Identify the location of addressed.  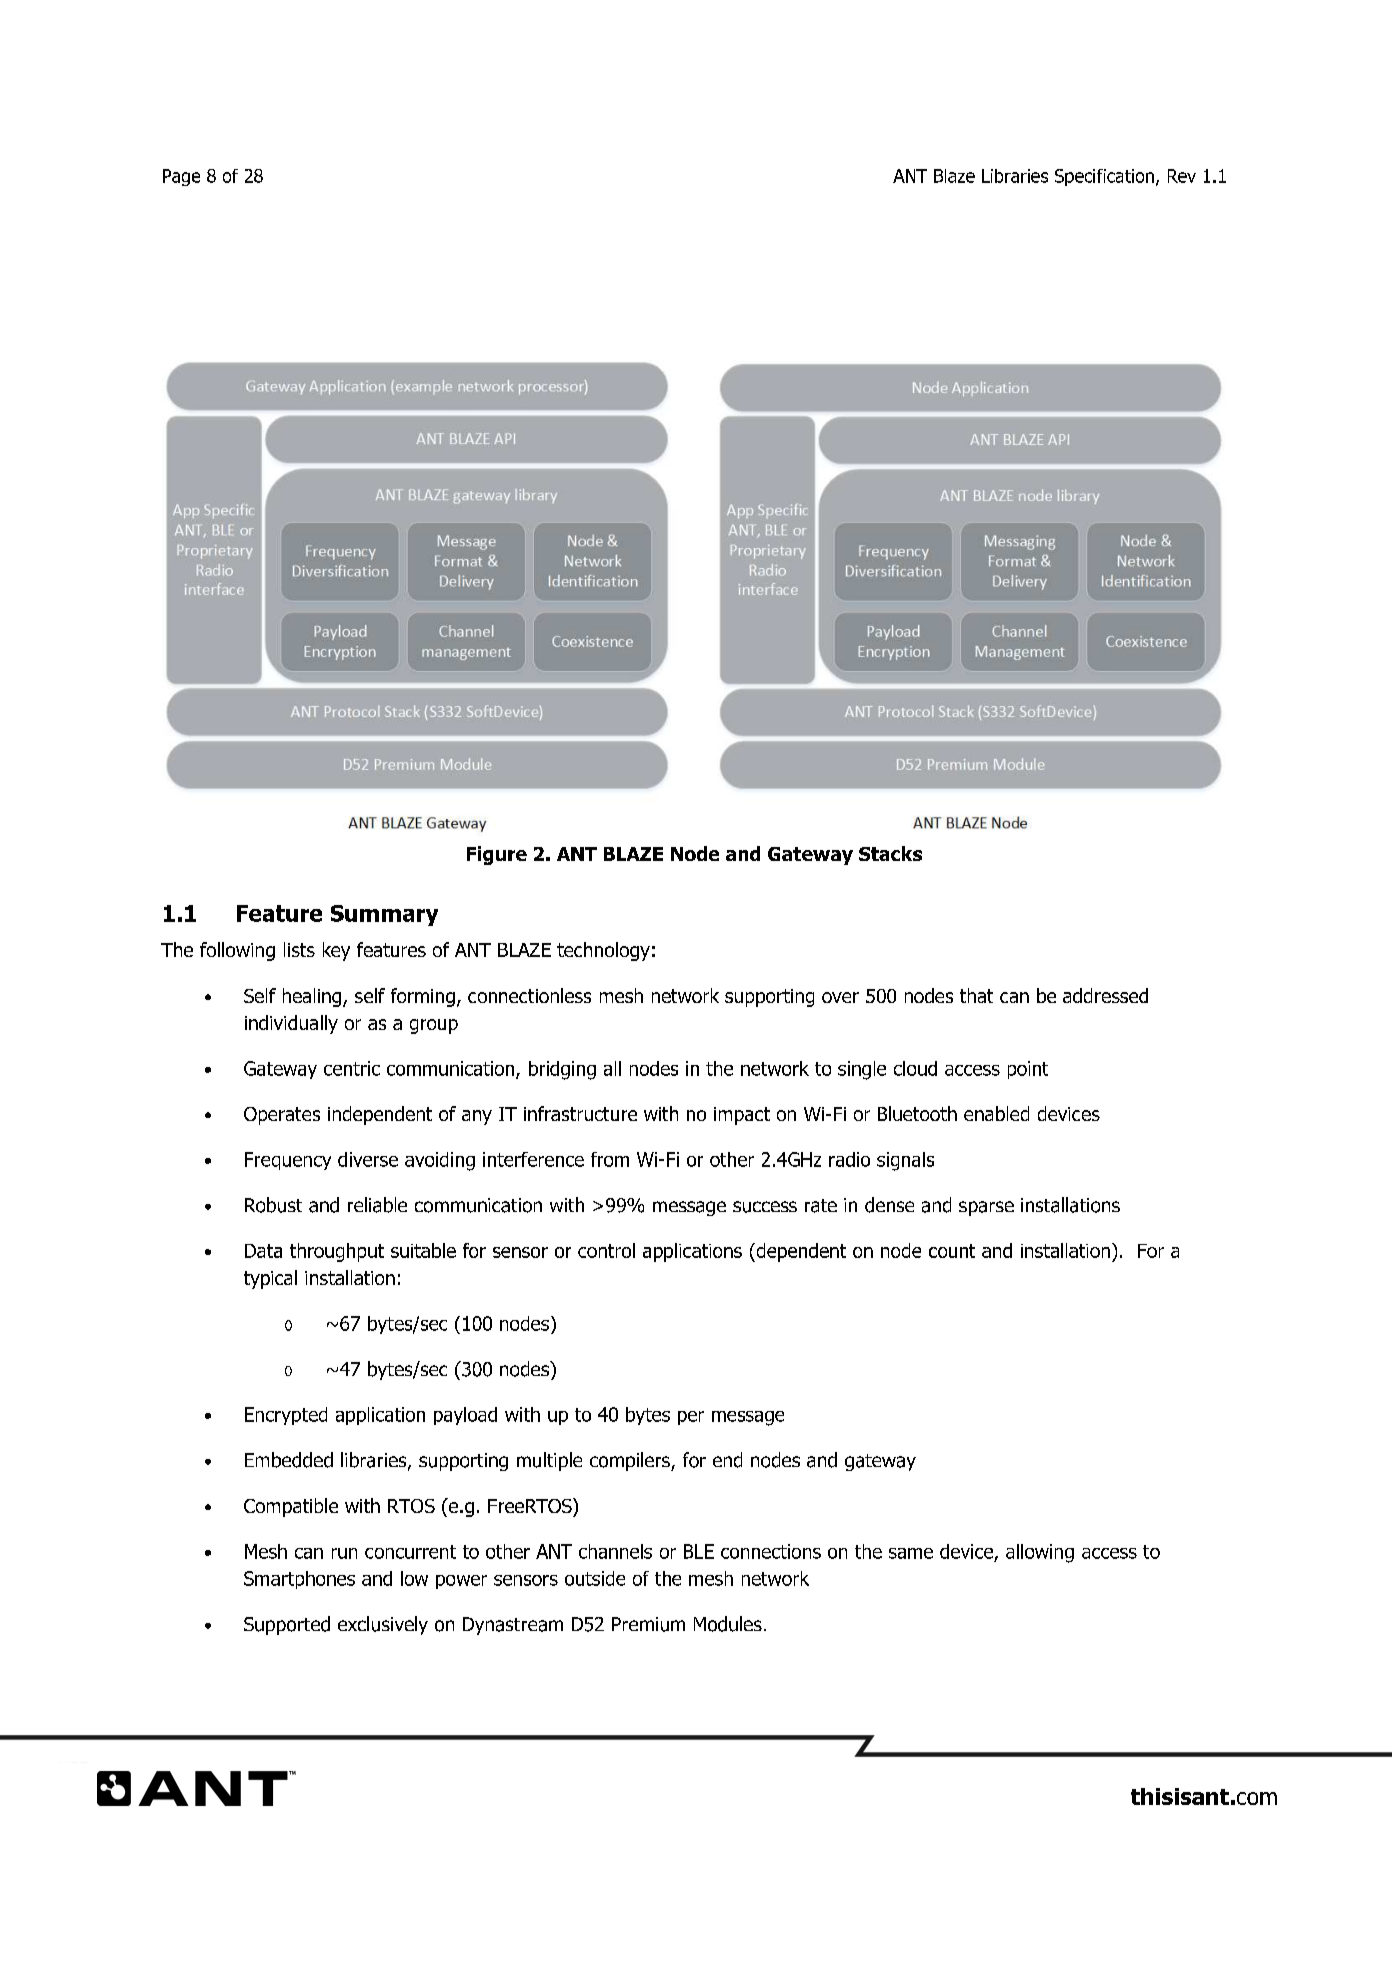
(1105, 995).
